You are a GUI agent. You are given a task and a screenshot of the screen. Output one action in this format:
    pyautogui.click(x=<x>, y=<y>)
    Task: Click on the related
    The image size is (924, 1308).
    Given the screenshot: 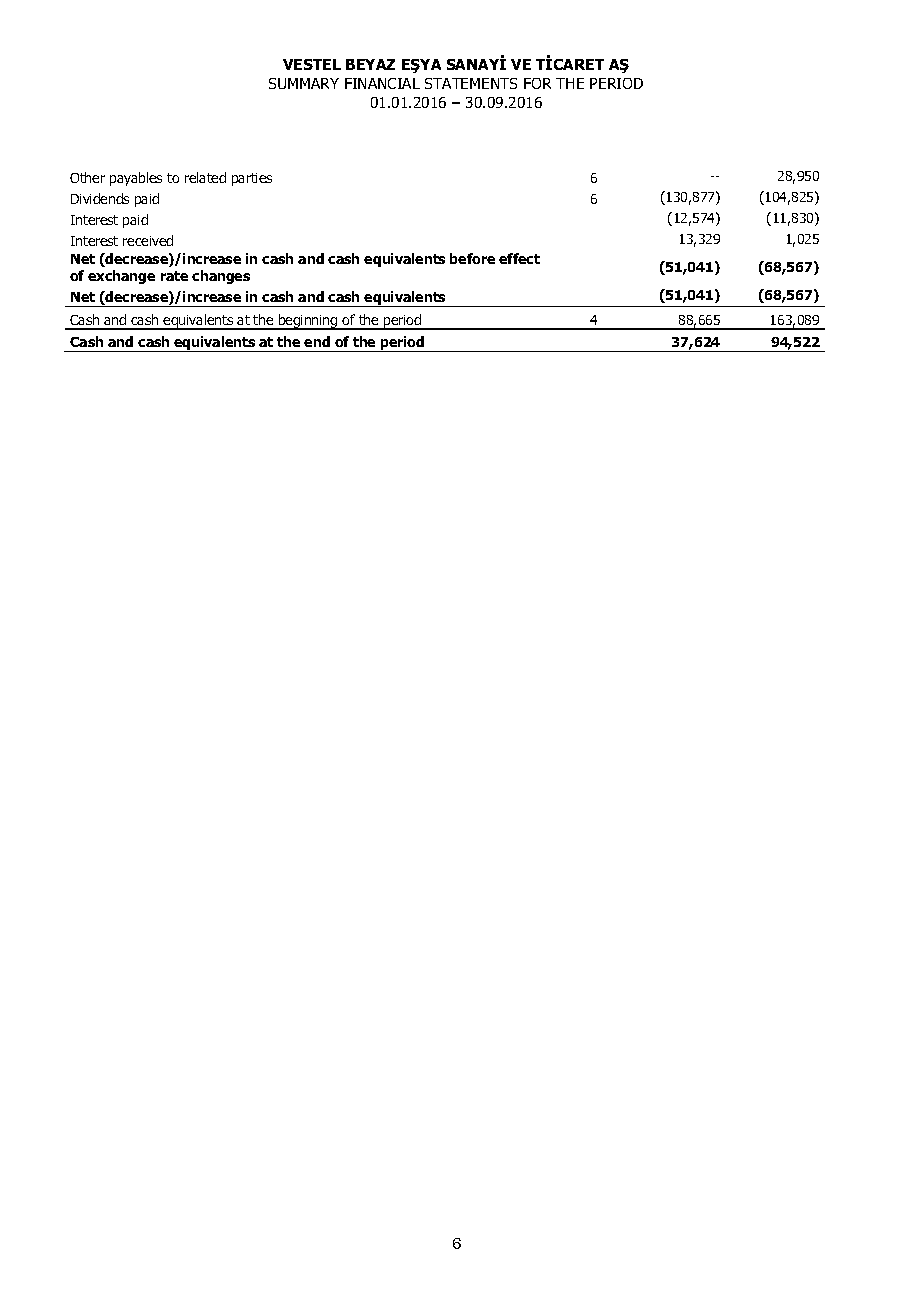 What is the action you would take?
    pyautogui.click(x=205, y=177)
